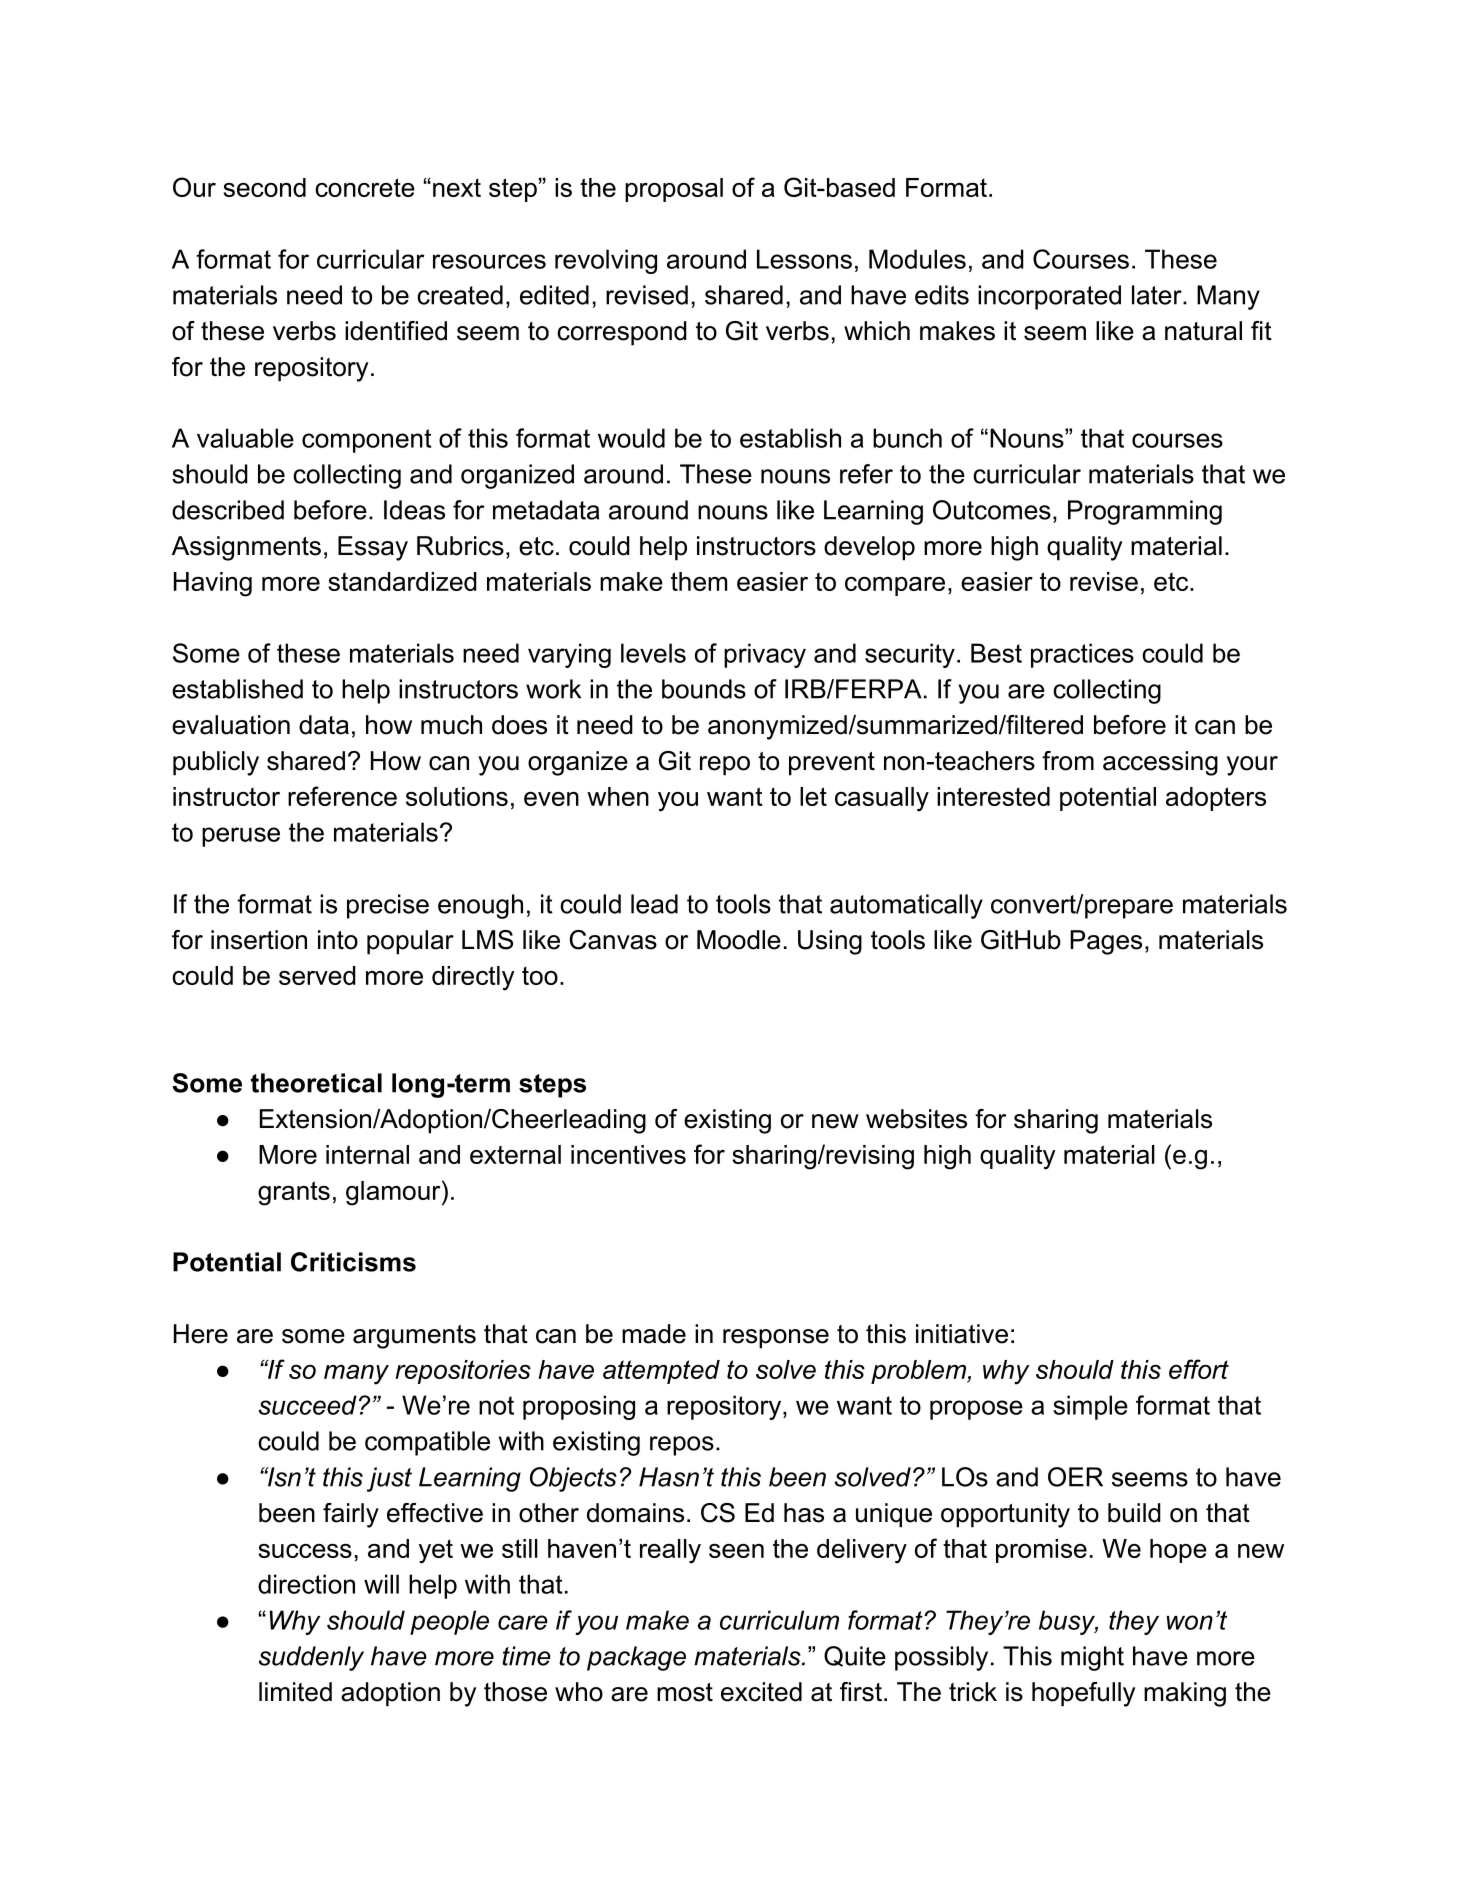 The image size is (1461, 1891). What do you see at coordinates (779, 1620) in the screenshot?
I see `curriculum` at bounding box center [779, 1620].
